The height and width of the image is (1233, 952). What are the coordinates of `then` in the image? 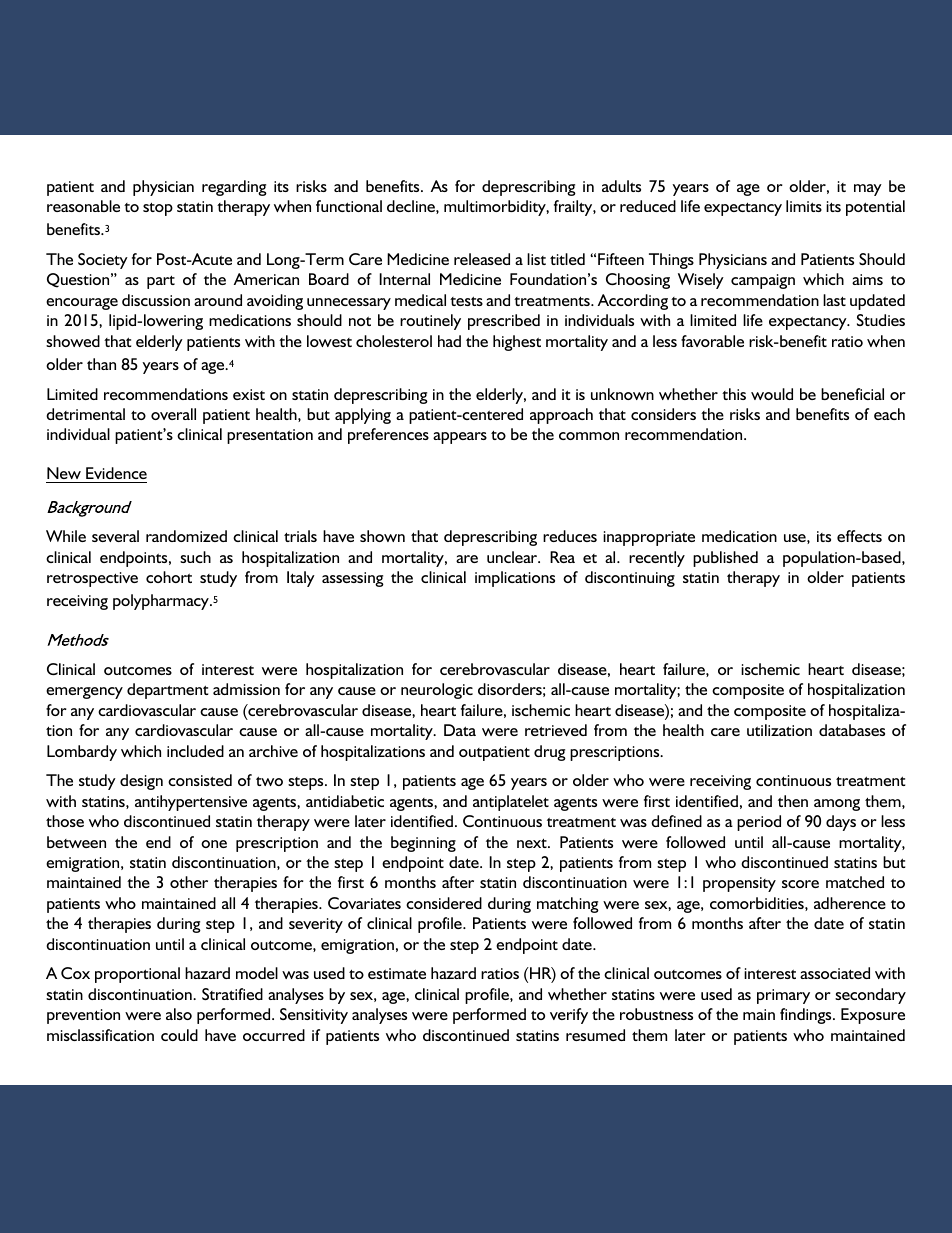 It's located at (793, 801).
